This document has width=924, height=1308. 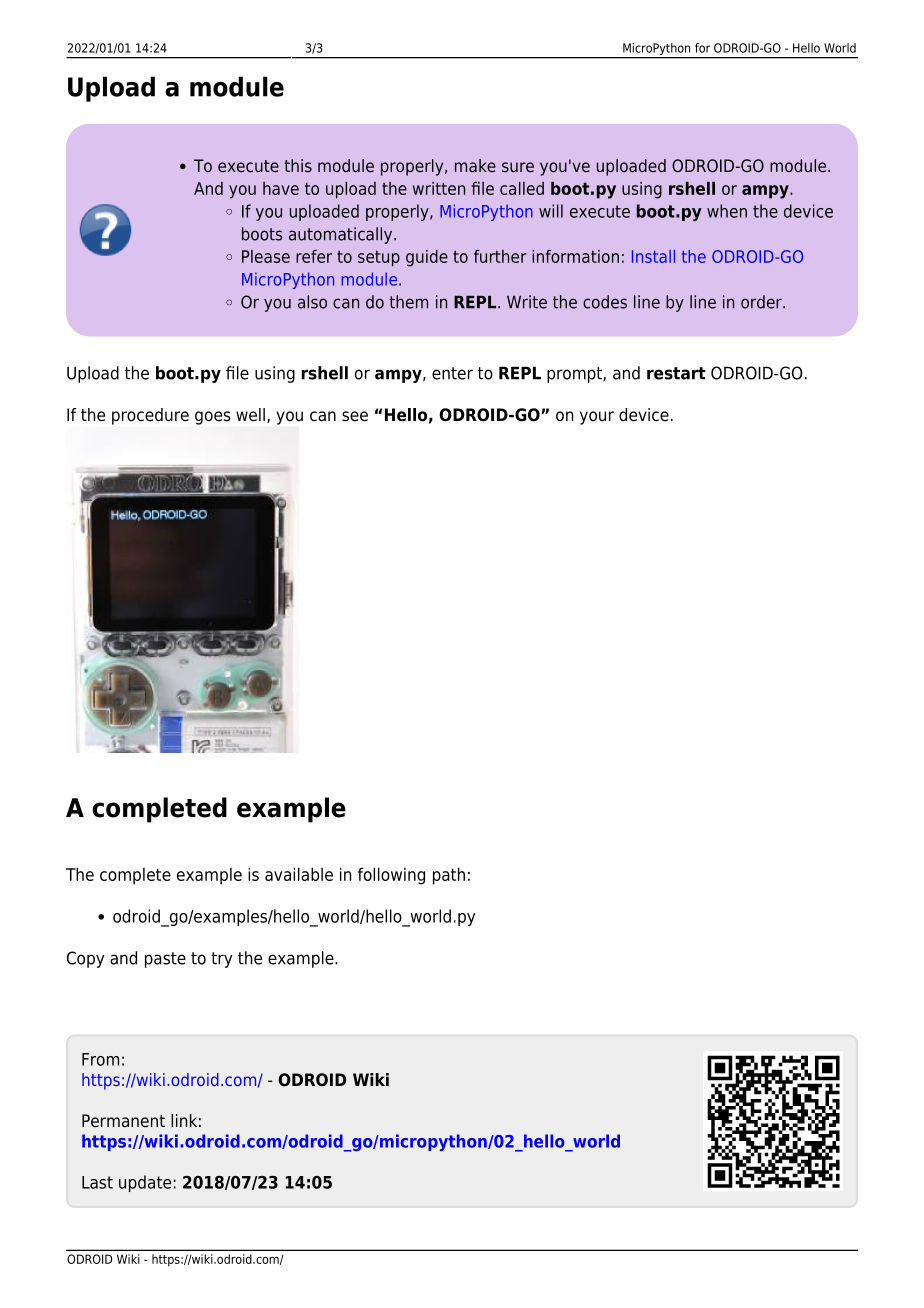 What do you see at coordinates (597, 418) in the document?
I see `your` at bounding box center [597, 418].
